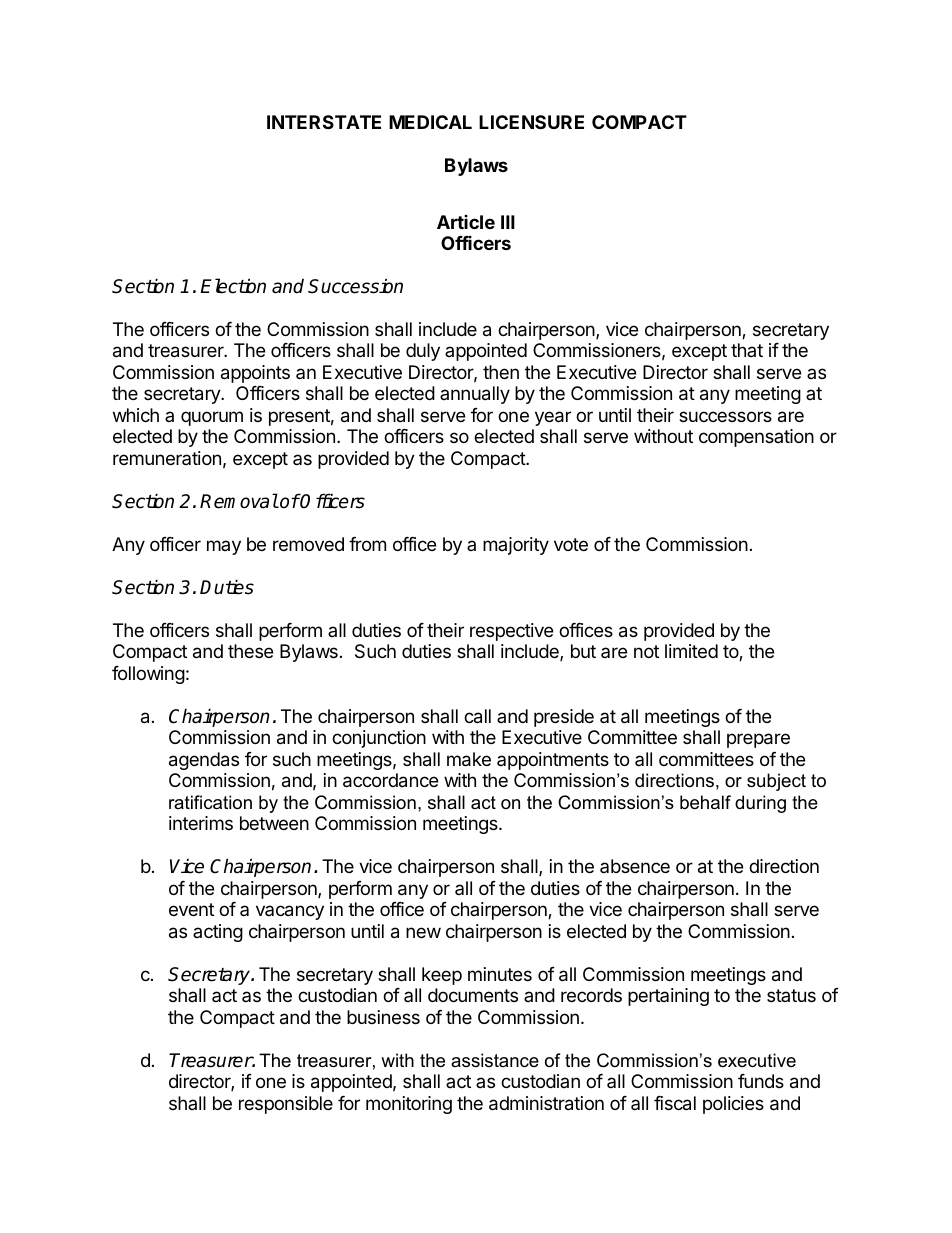  I want to click on ratification, so click(210, 802).
